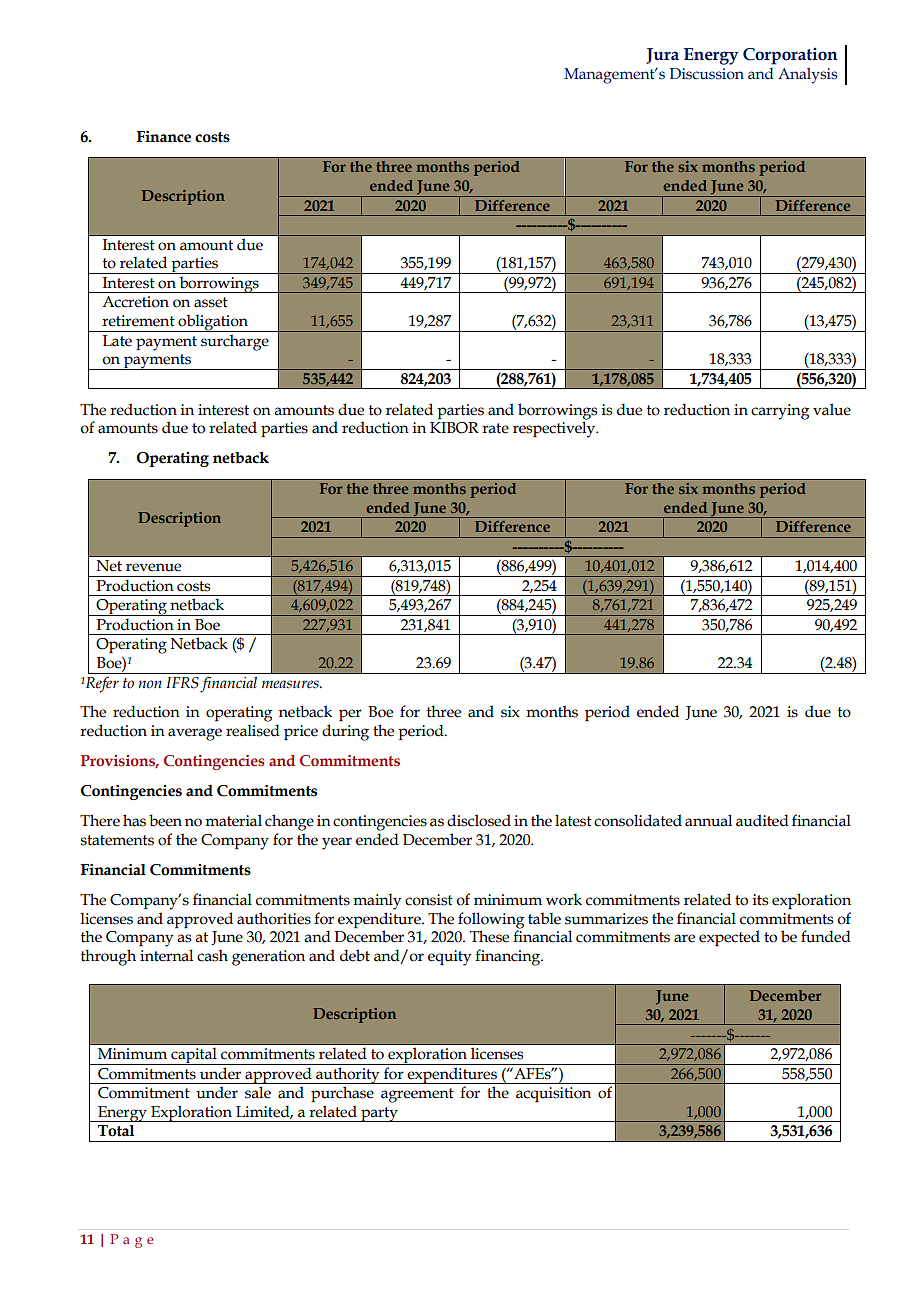 This screenshot has height=1308, width=924. I want to click on audited, so click(762, 820).
